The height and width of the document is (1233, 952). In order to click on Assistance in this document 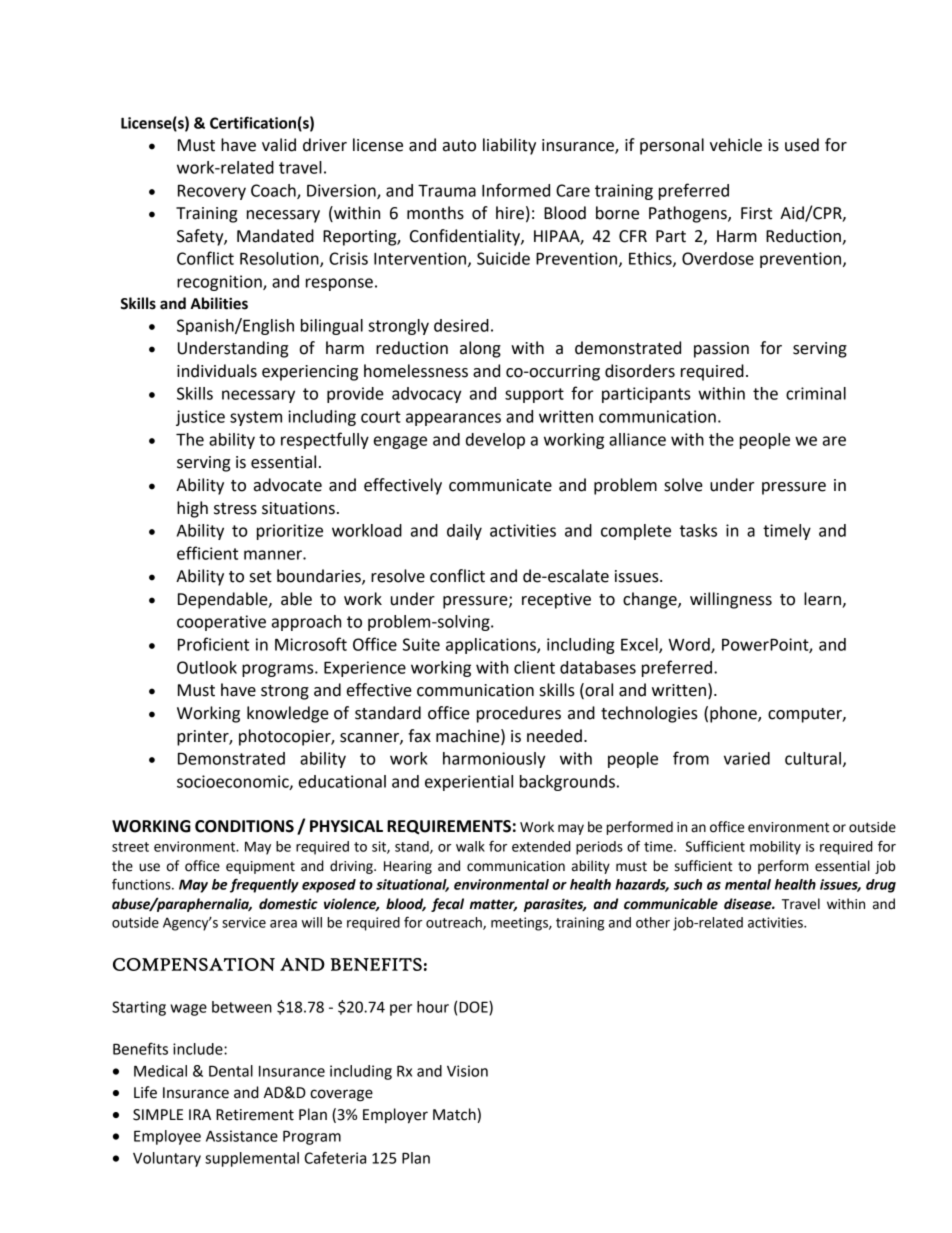, I will do `click(242, 1136)`.
